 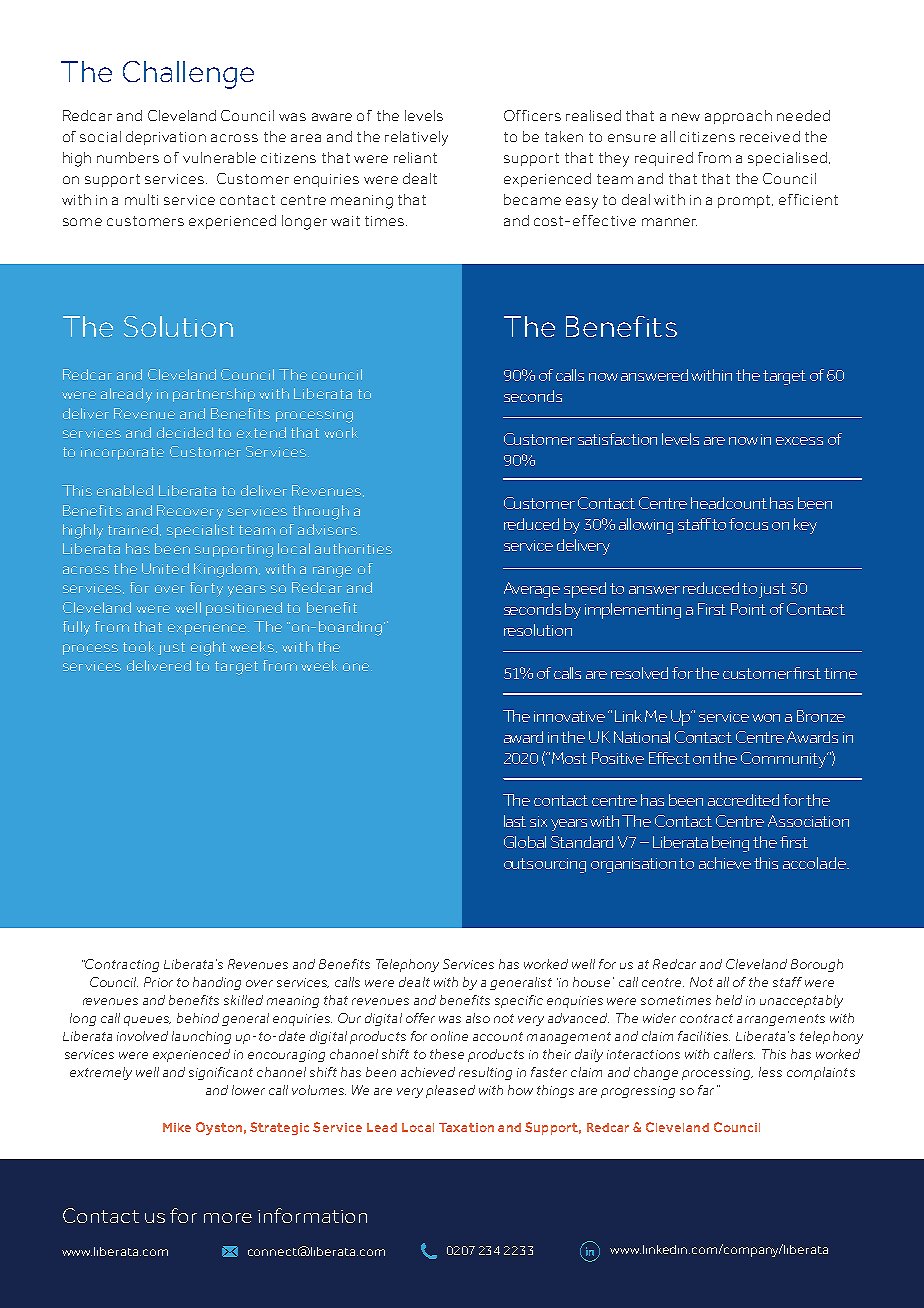 I want to click on Prior, so click(x=158, y=982).
